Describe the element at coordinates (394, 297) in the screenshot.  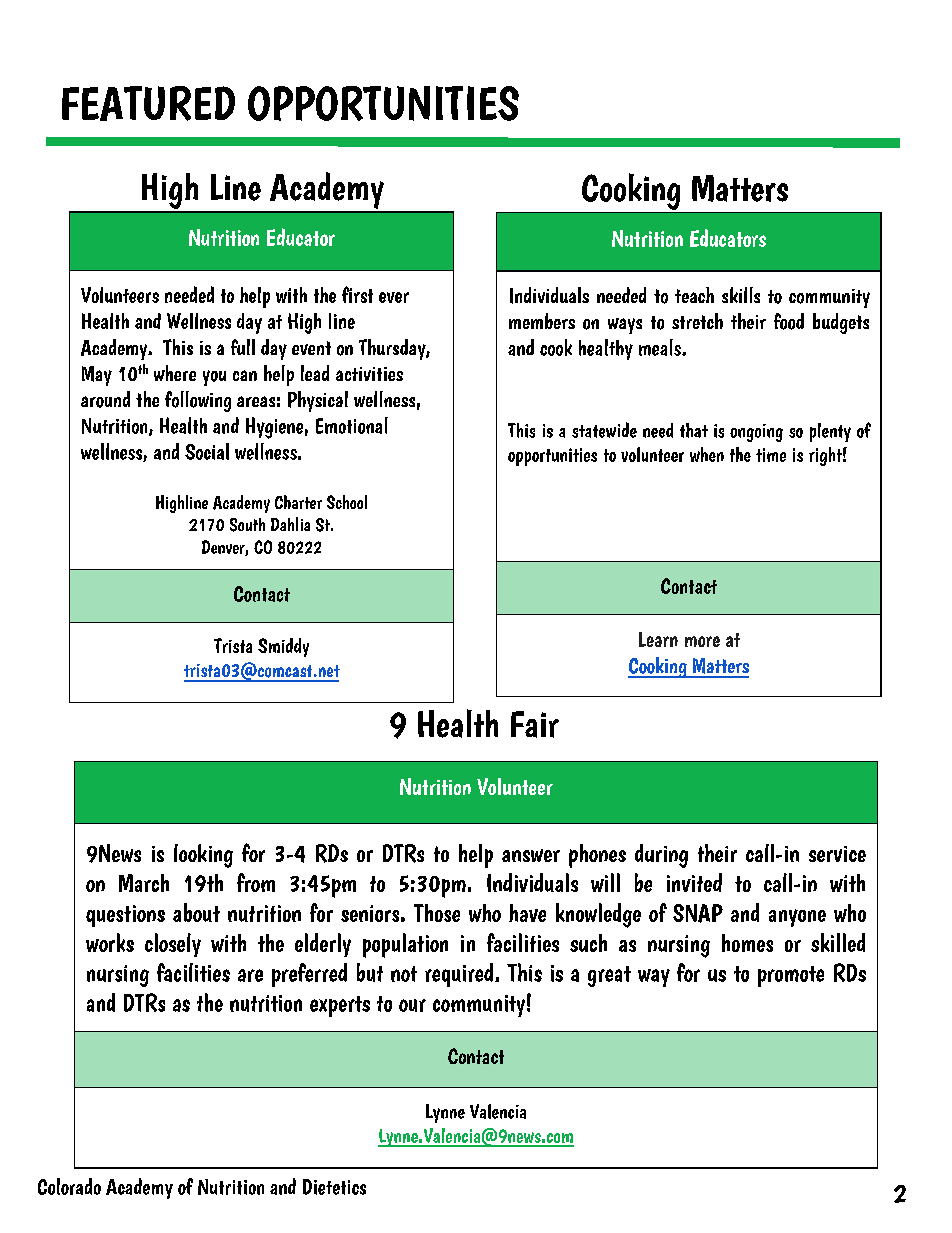
I see `ever` at that location.
